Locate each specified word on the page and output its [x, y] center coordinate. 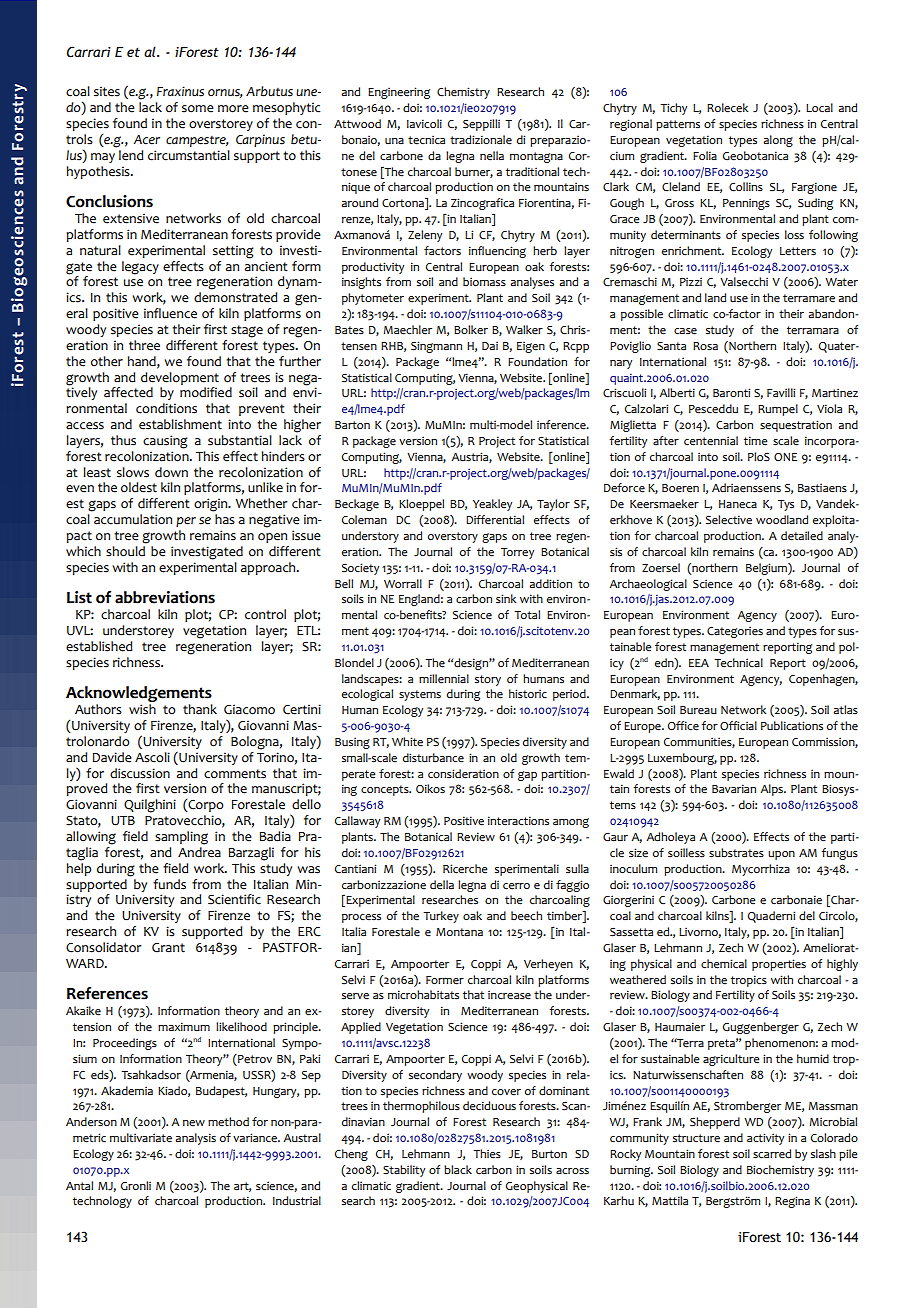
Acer [147, 140]
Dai [490, 345]
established [99, 646]
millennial [444, 679]
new [194, 1123]
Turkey [441, 917]
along [778, 141]
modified [206, 392]
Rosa [705, 346]
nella [492, 156]
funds [169, 884]
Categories [735, 632]
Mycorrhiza [761, 870]
